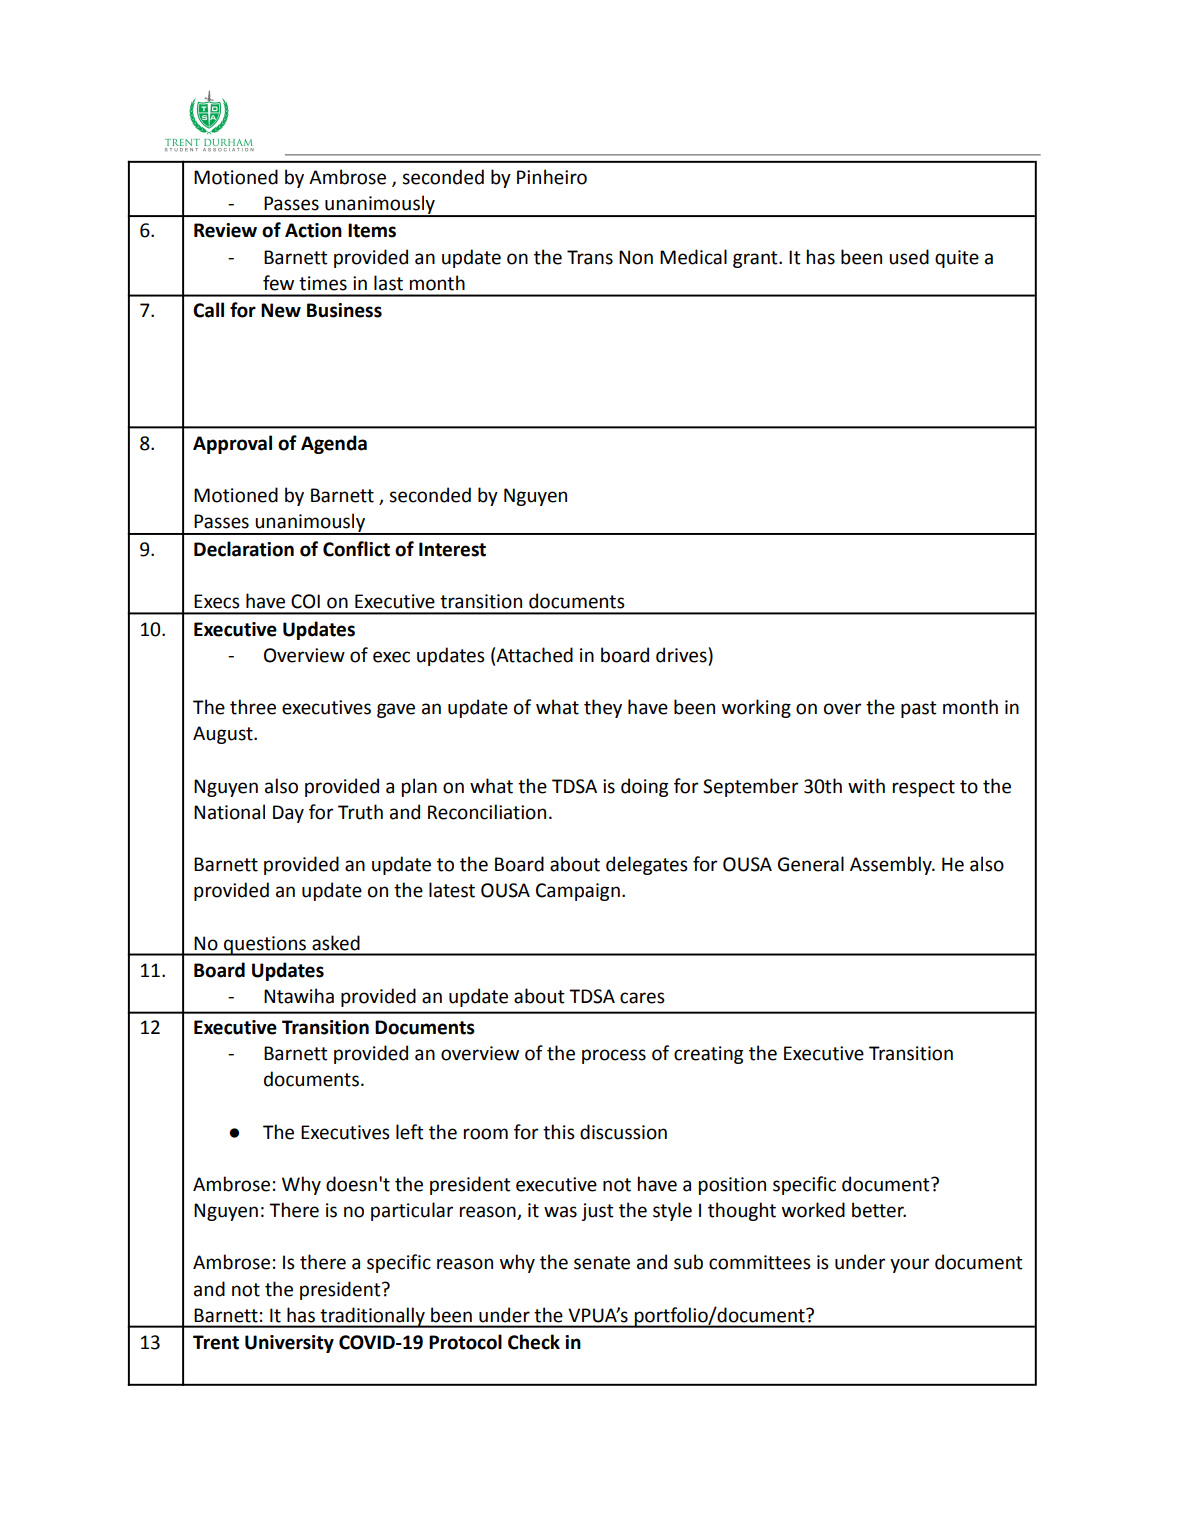 This screenshot has width=1186, height=1535. I want to click on used, so click(909, 257).
